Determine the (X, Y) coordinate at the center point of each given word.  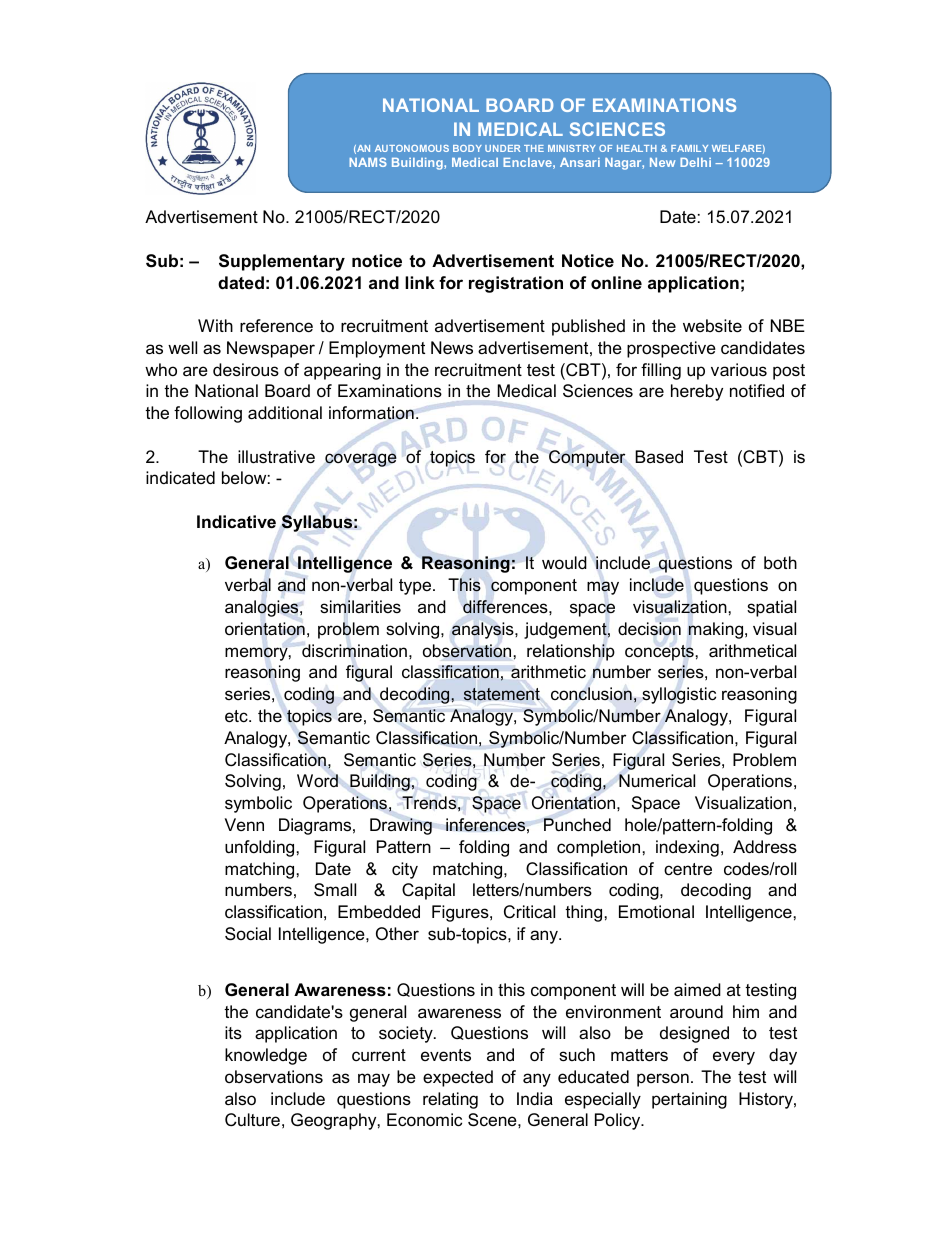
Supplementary (282, 262)
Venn (244, 824)
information (371, 413)
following (208, 414)
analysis (484, 630)
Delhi (695, 162)
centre (688, 869)
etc (237, 716)
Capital (428, 891)
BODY (467, 148)
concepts (660, 653)
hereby (697, 392)
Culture (252, 1120)
